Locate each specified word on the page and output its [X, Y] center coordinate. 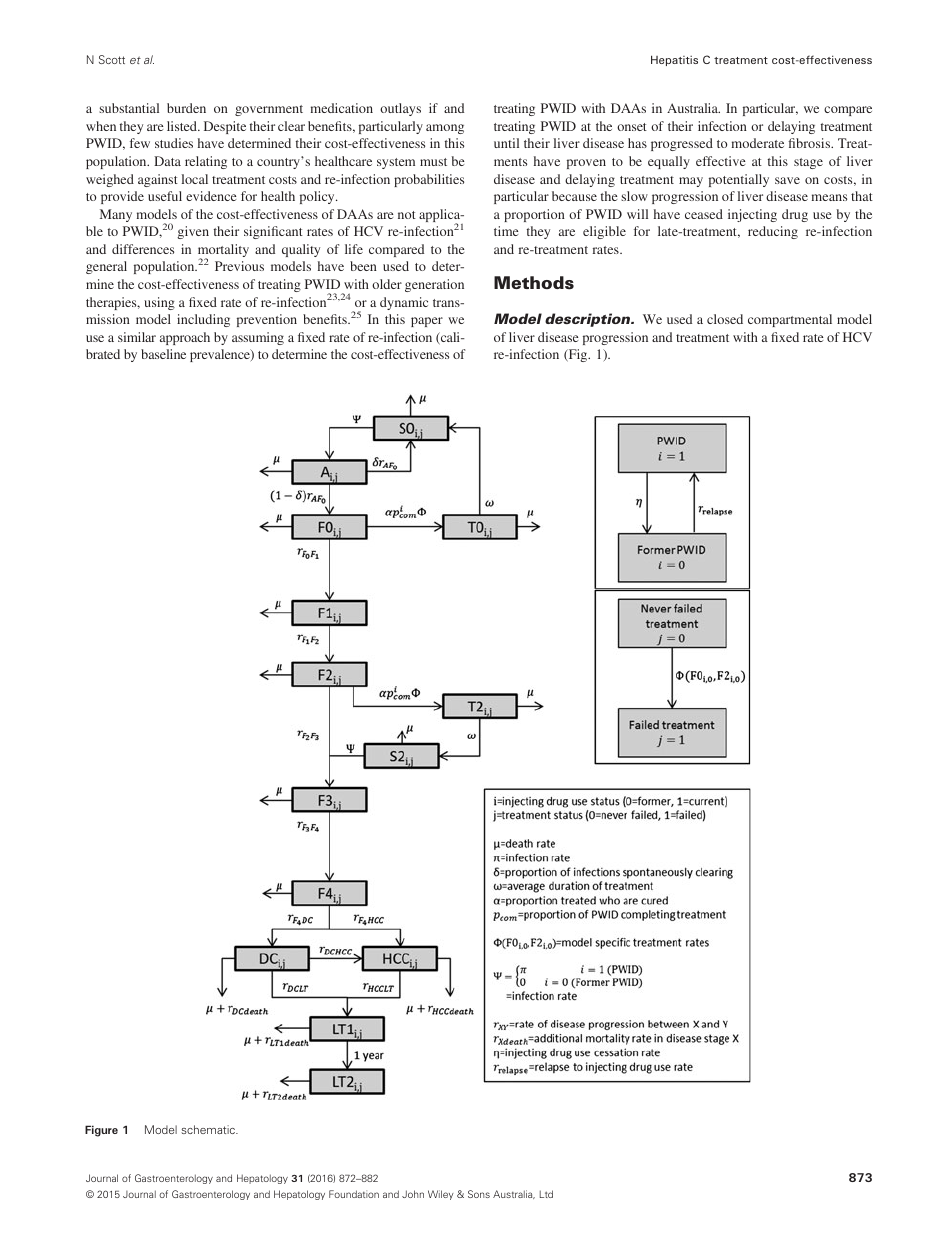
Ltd [546, 1194]
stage [808, 163]
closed [725, 319]
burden [186, 108]
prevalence [221, 355]
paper [427, 322]
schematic [209, 1129]
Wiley [441, 1195]
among [445, 129]
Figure [101, 1131]
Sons [479, 1194]
